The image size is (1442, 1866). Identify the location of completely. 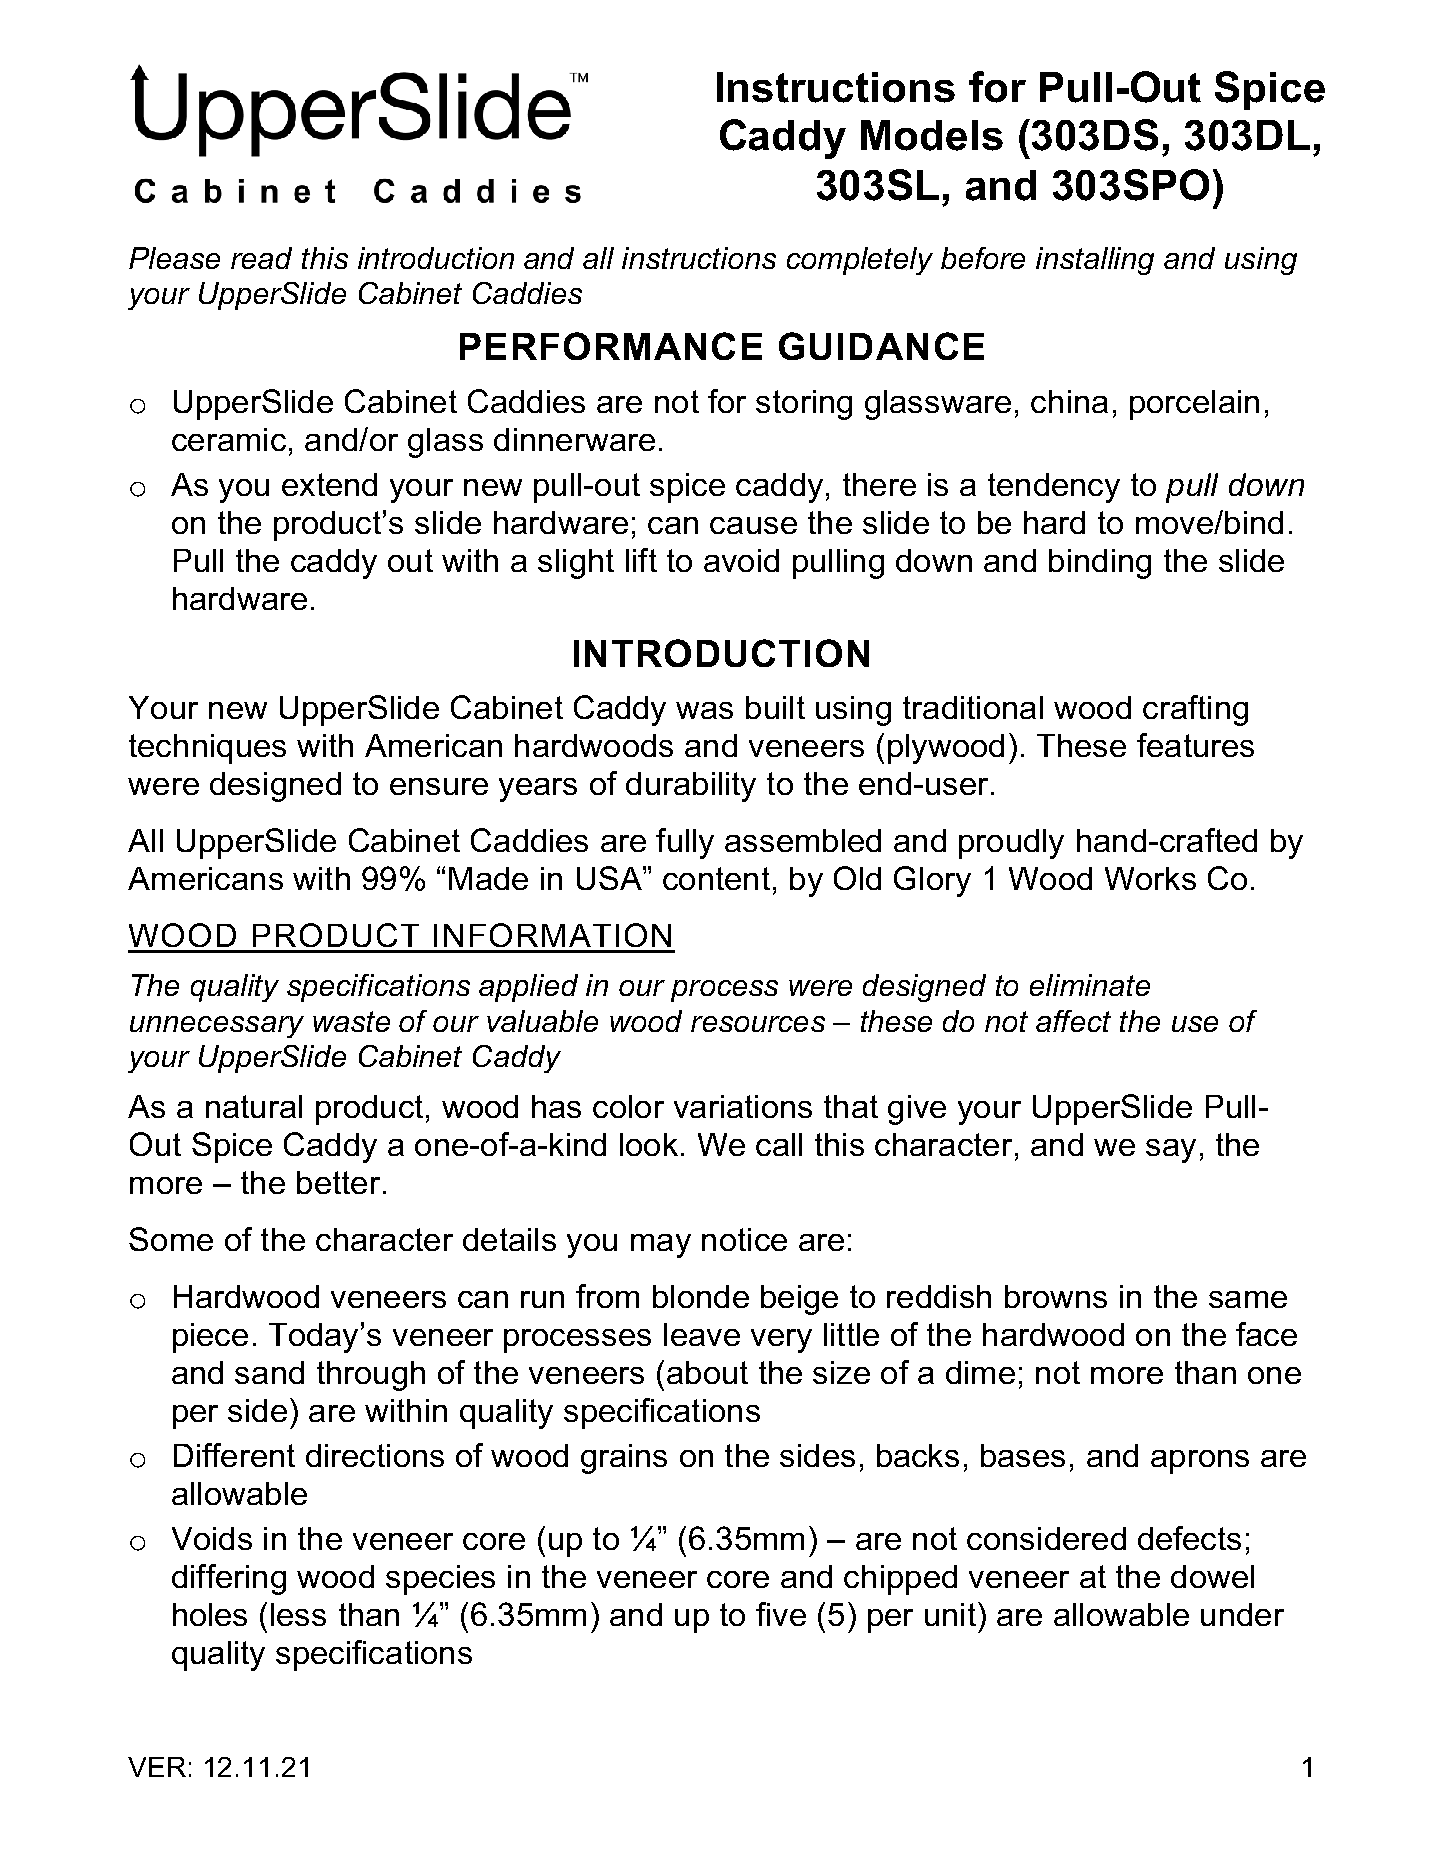
(860, 261).
